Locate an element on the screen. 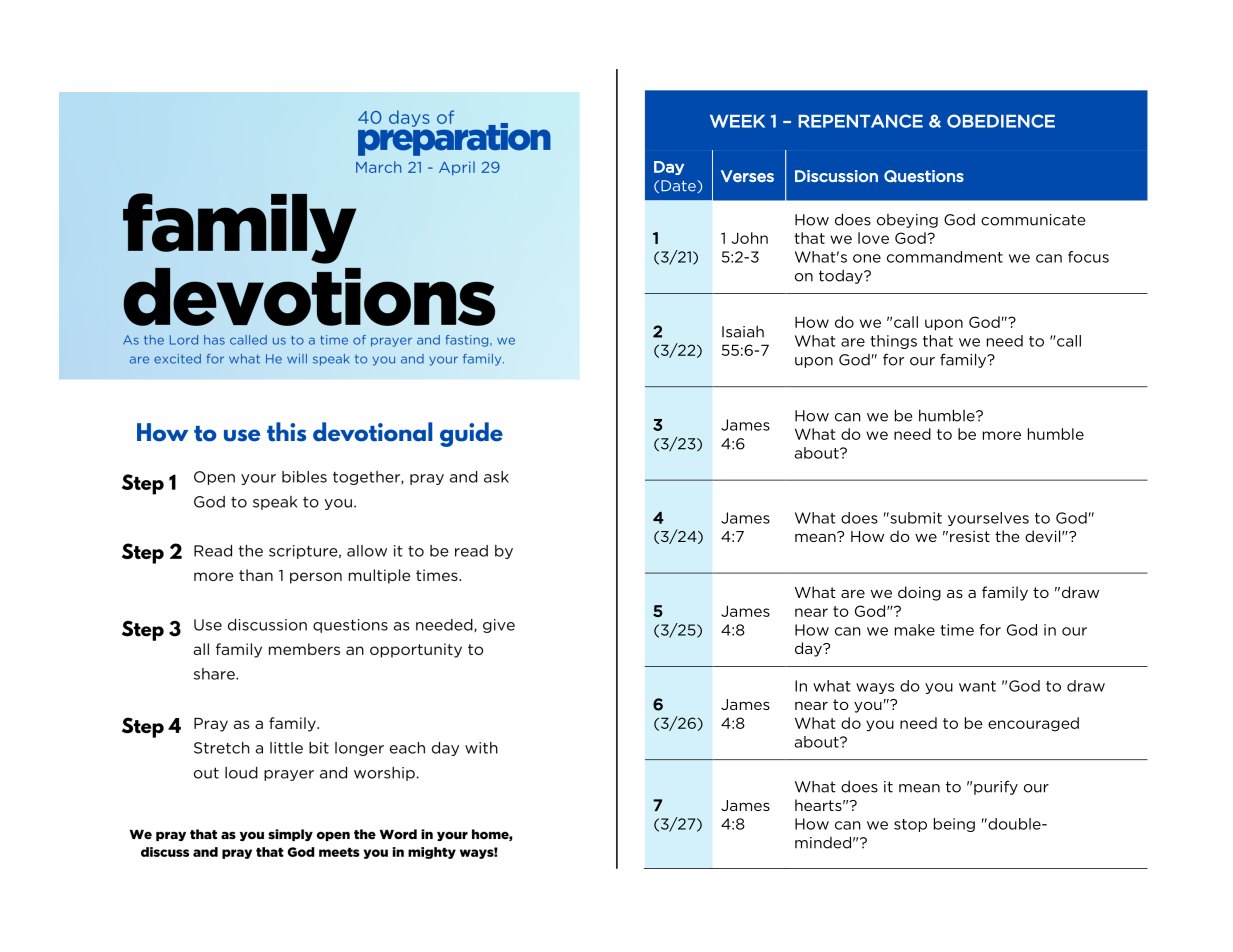 The height and width of the screenshot is (952, 1233). OBEDIENCE is located at coordinates (1001, 121).
